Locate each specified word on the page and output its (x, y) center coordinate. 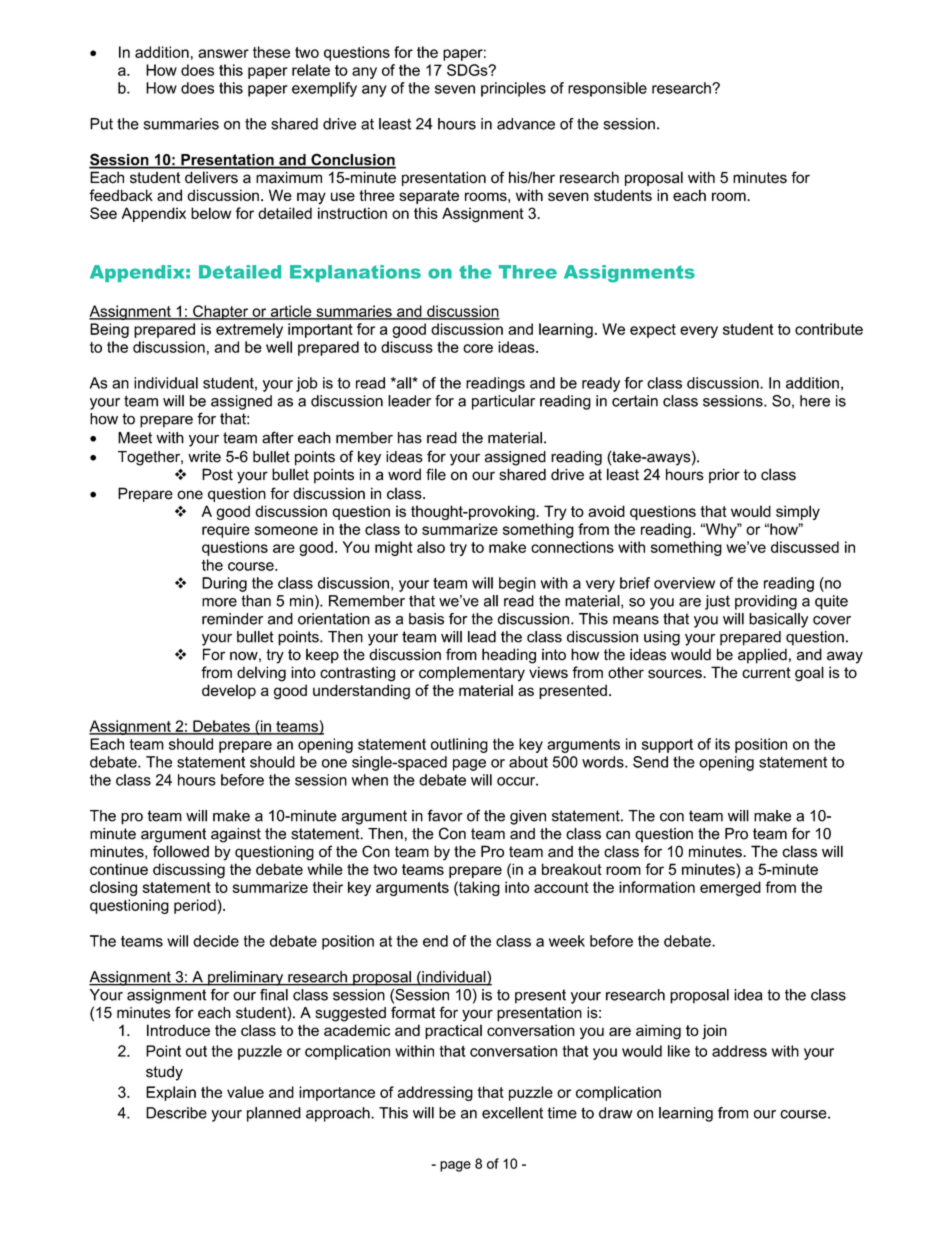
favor (445, 815)
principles (513, 89)
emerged (730, 888)
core (478, 348)
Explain (171, 1093)
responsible (607, 89)
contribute (829, 329)
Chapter (221, 312)
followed (181, 851)
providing (766, 602)
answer (223, 53)
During (224, 584)
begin (517, 584)
